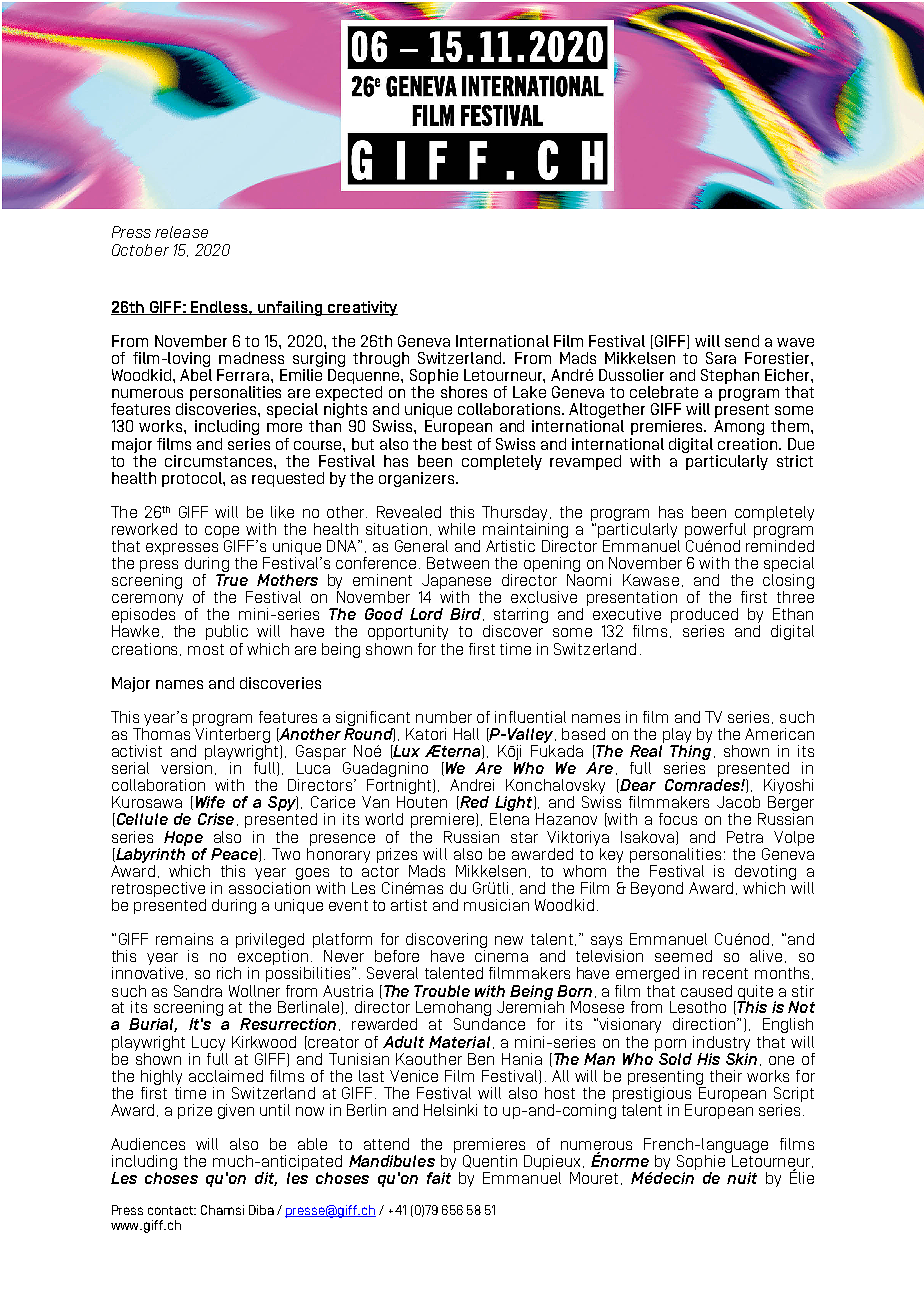  What do you see at coordinates (715, 532) in the screenshot?
I see `powerful` at bounding box center [715, 532].
